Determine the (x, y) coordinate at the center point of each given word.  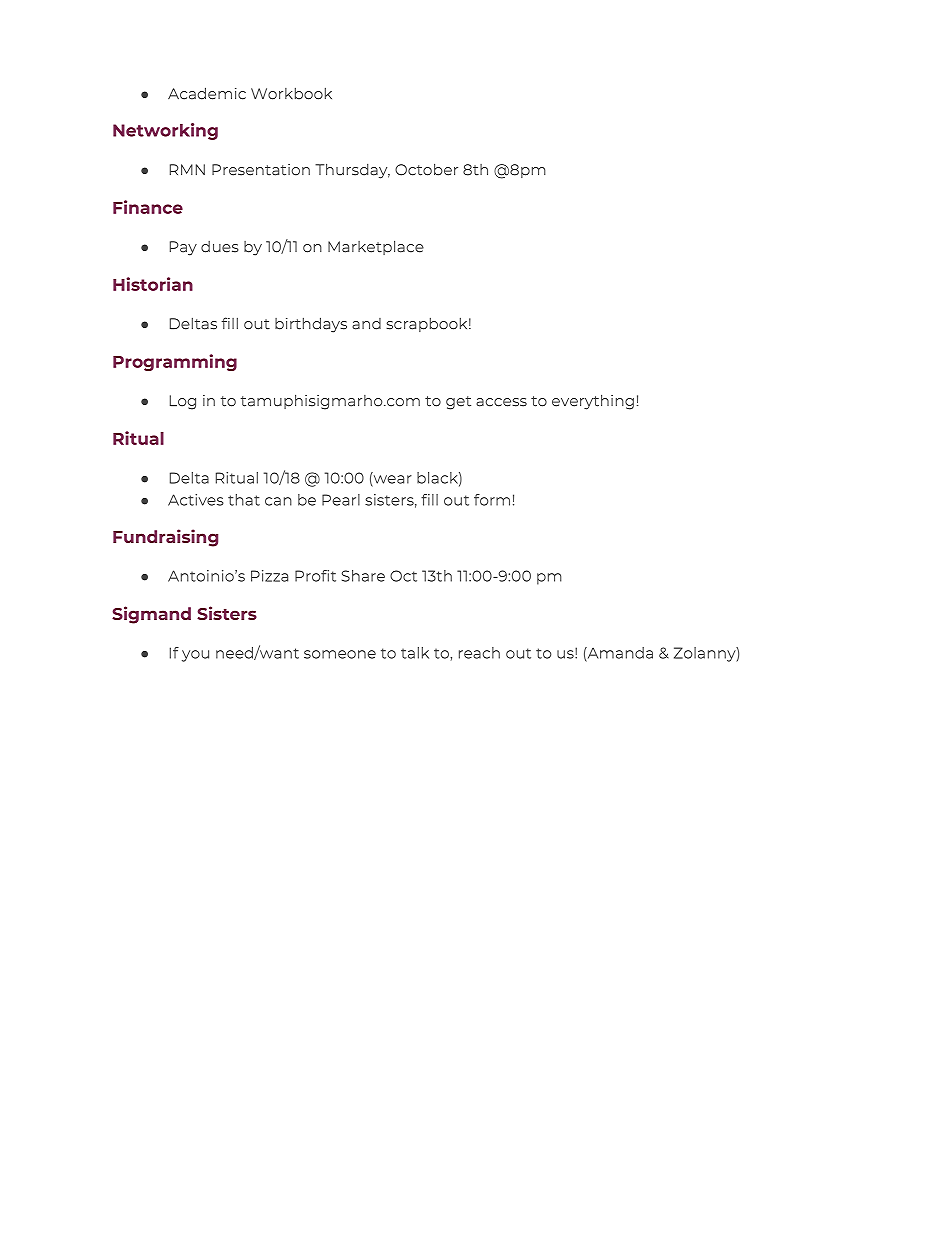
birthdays (311, 325)
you (195, 656)
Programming (175, 362)
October (426, 169)
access (501, 402)
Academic (207, 93)
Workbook (291, 93)
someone (340, 654)
